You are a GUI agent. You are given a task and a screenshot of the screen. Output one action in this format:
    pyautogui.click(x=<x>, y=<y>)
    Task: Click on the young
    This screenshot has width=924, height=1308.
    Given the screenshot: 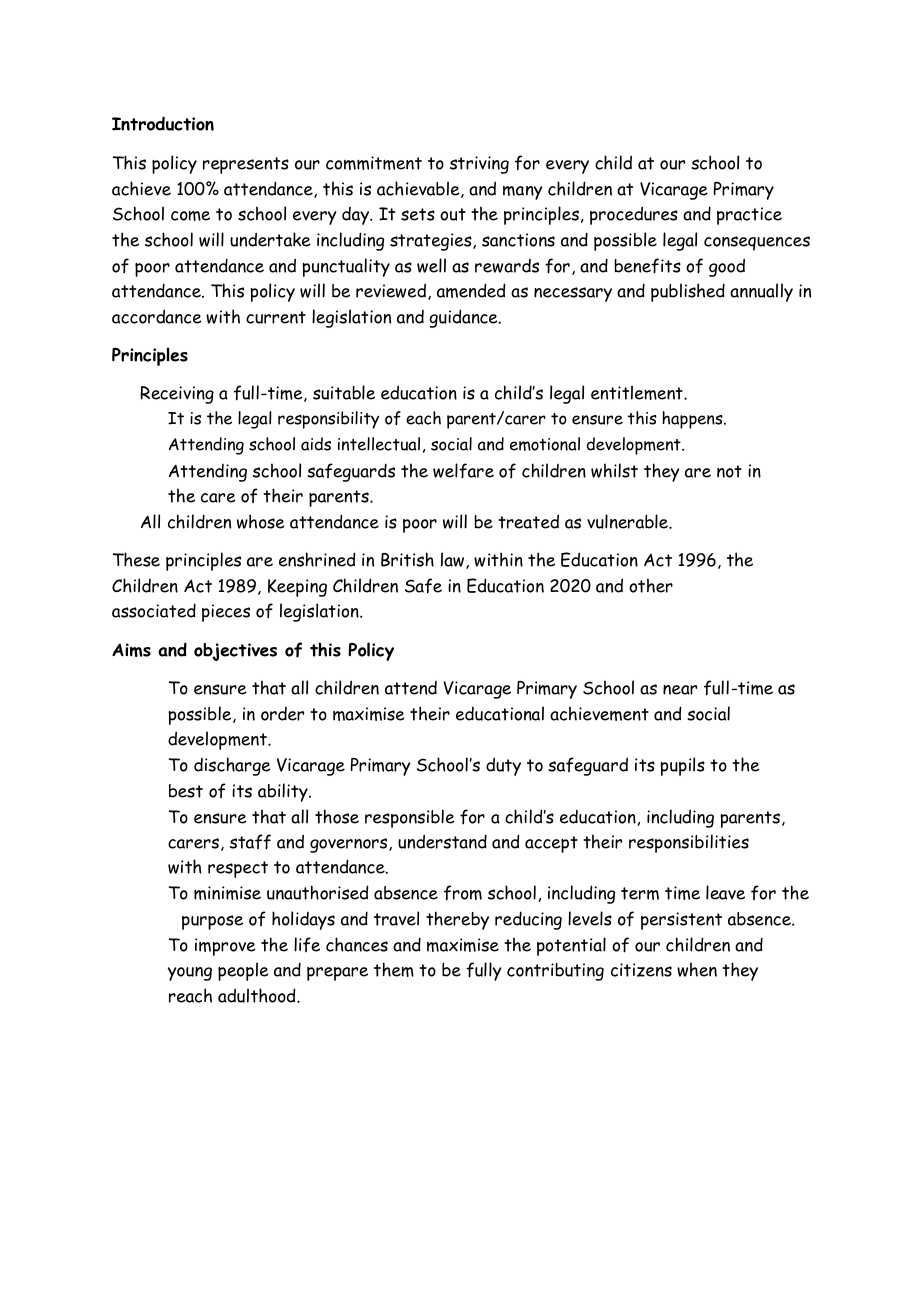 What is the action you would take?
    pyautogui.click(x=190, y=974)
